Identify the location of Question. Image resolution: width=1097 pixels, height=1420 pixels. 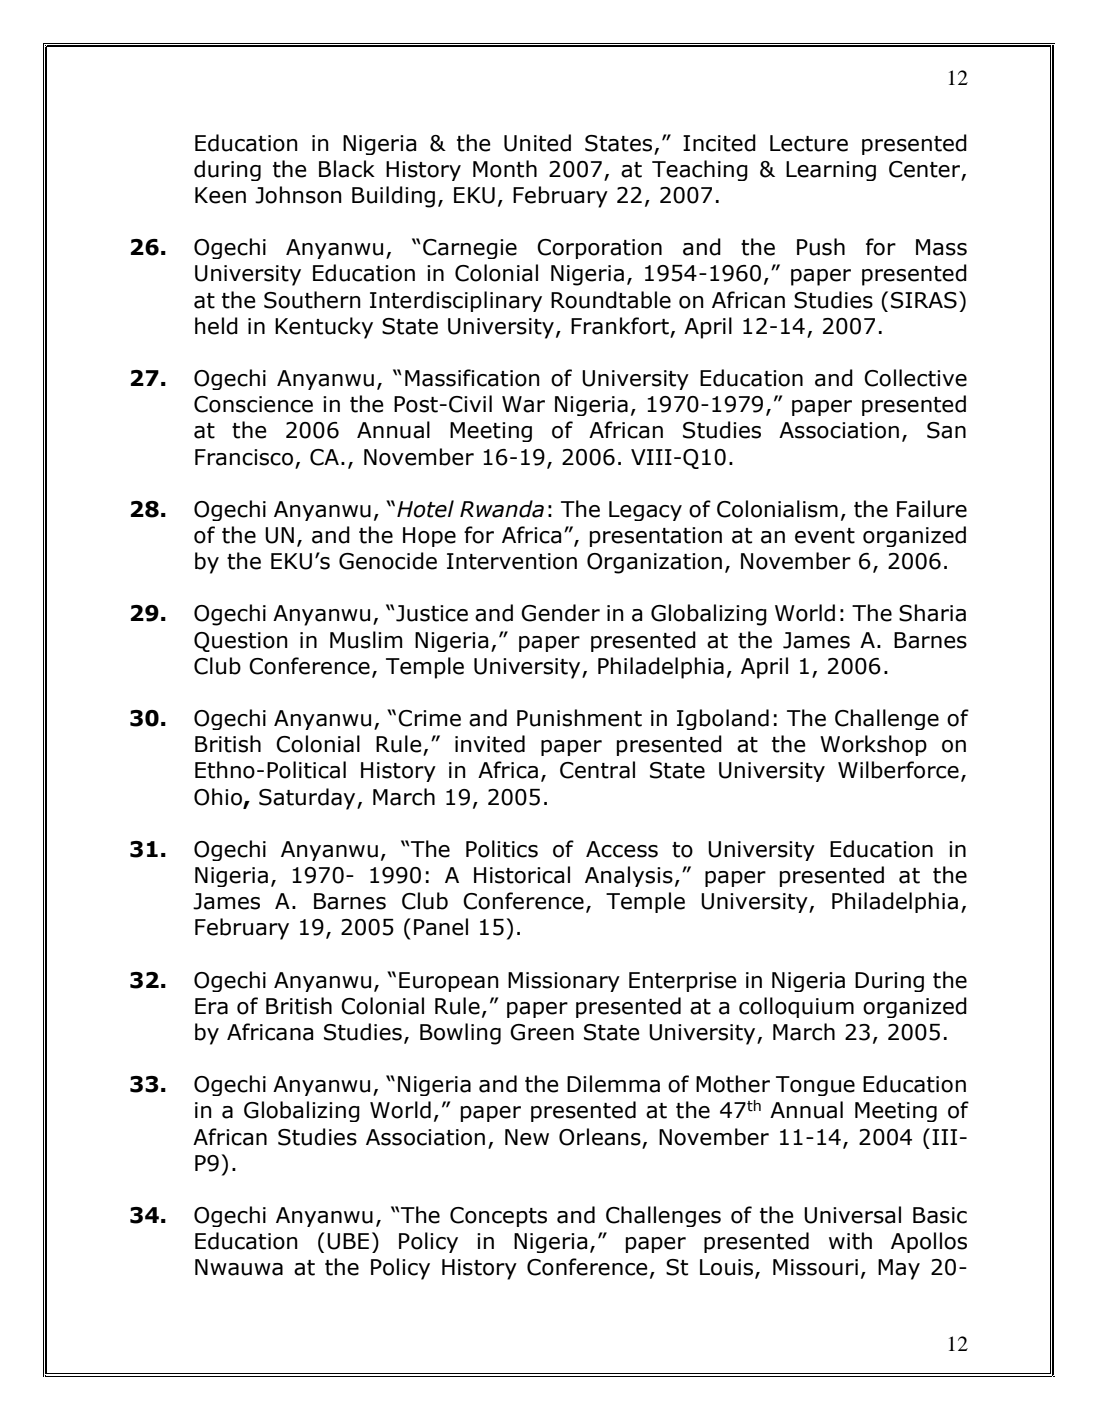
(241, 642).
